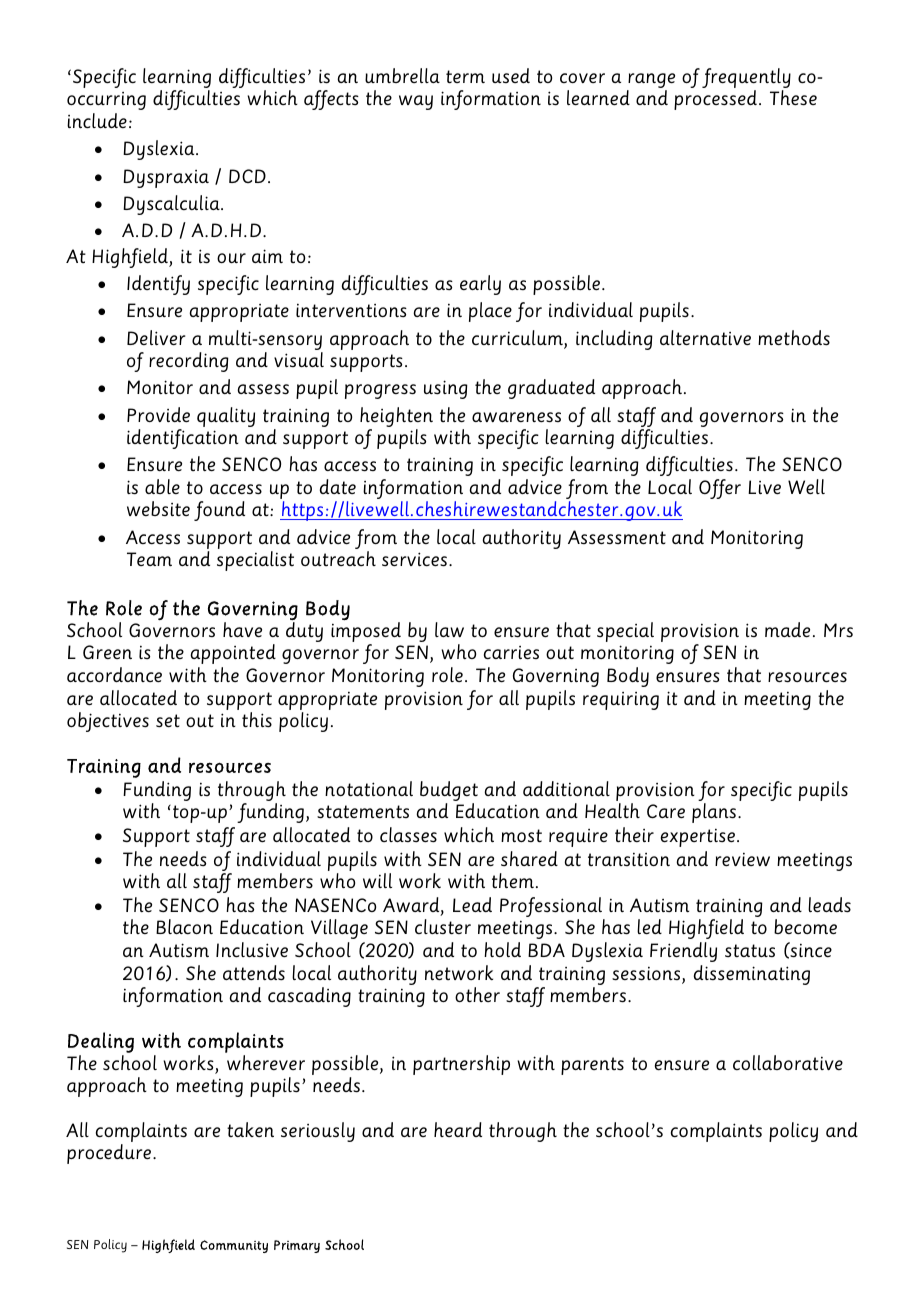 Image resolution: width=924 pixels, height=1308 pixels. Describe the element at coordinates (166, 178) in the document. I see `Dyspraxia` at that location.
